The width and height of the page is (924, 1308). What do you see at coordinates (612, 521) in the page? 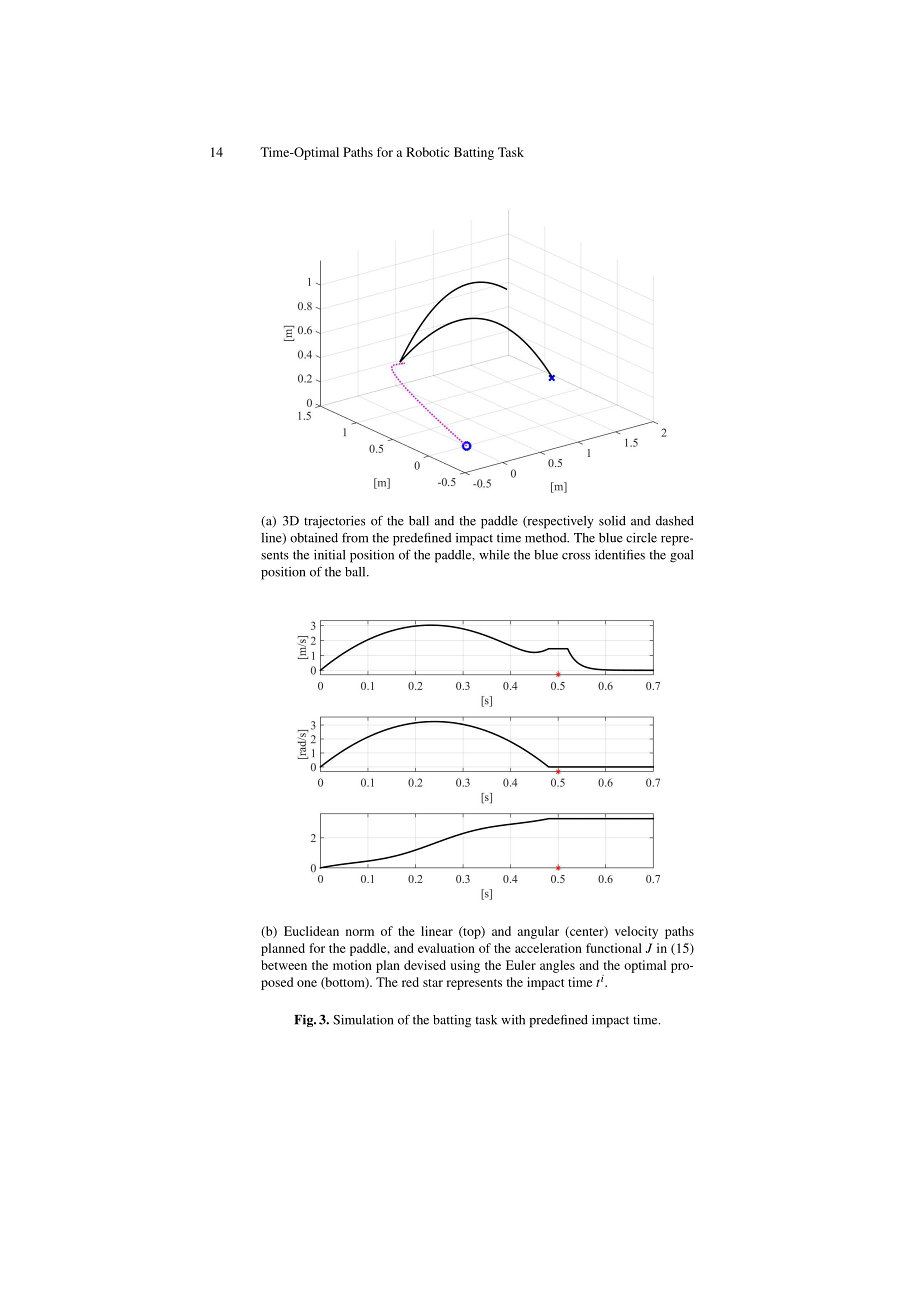
I see `solid` at bounding box center [612, 521].
